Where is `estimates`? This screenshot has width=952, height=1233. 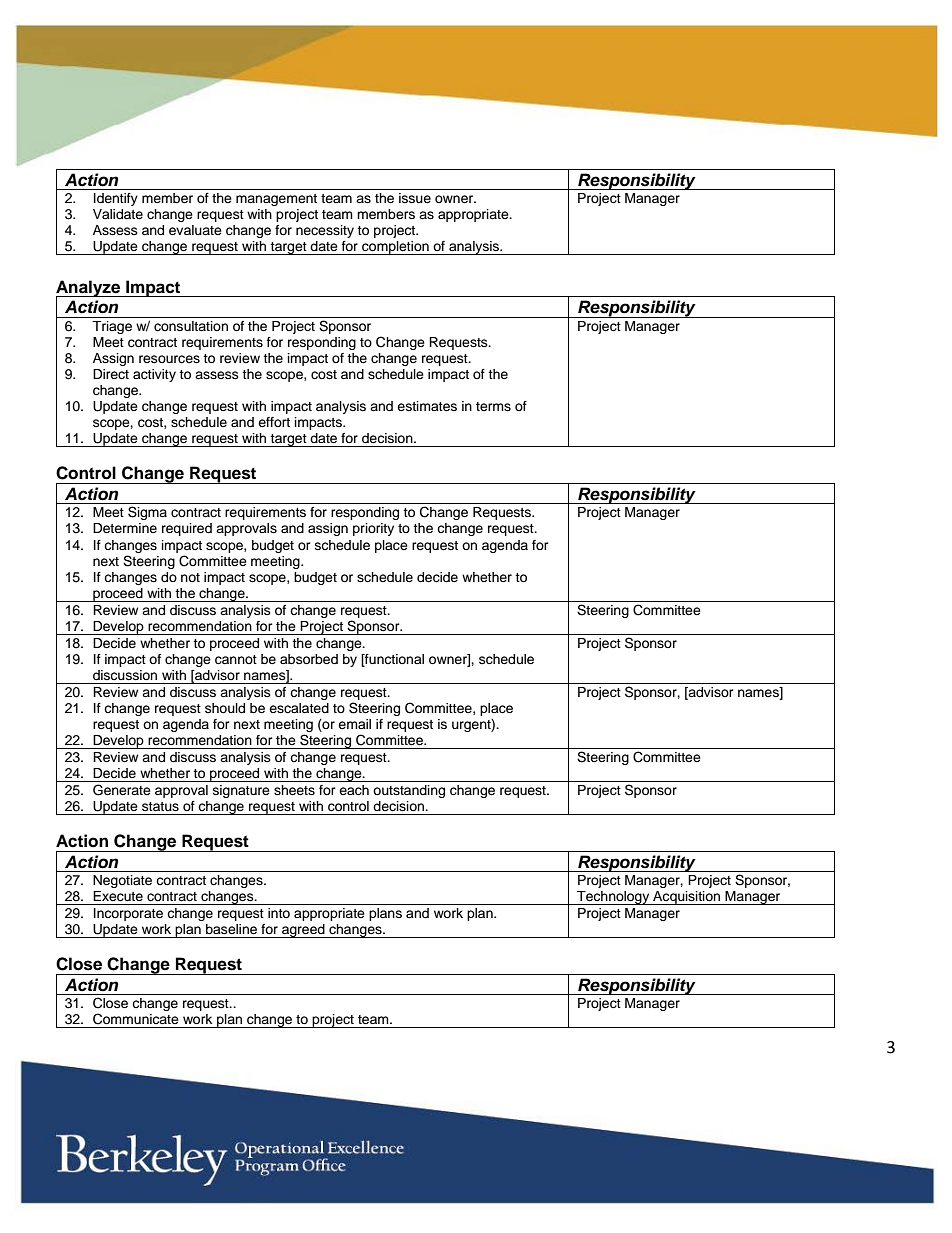
estimates is located at coordinates (427, 406).
